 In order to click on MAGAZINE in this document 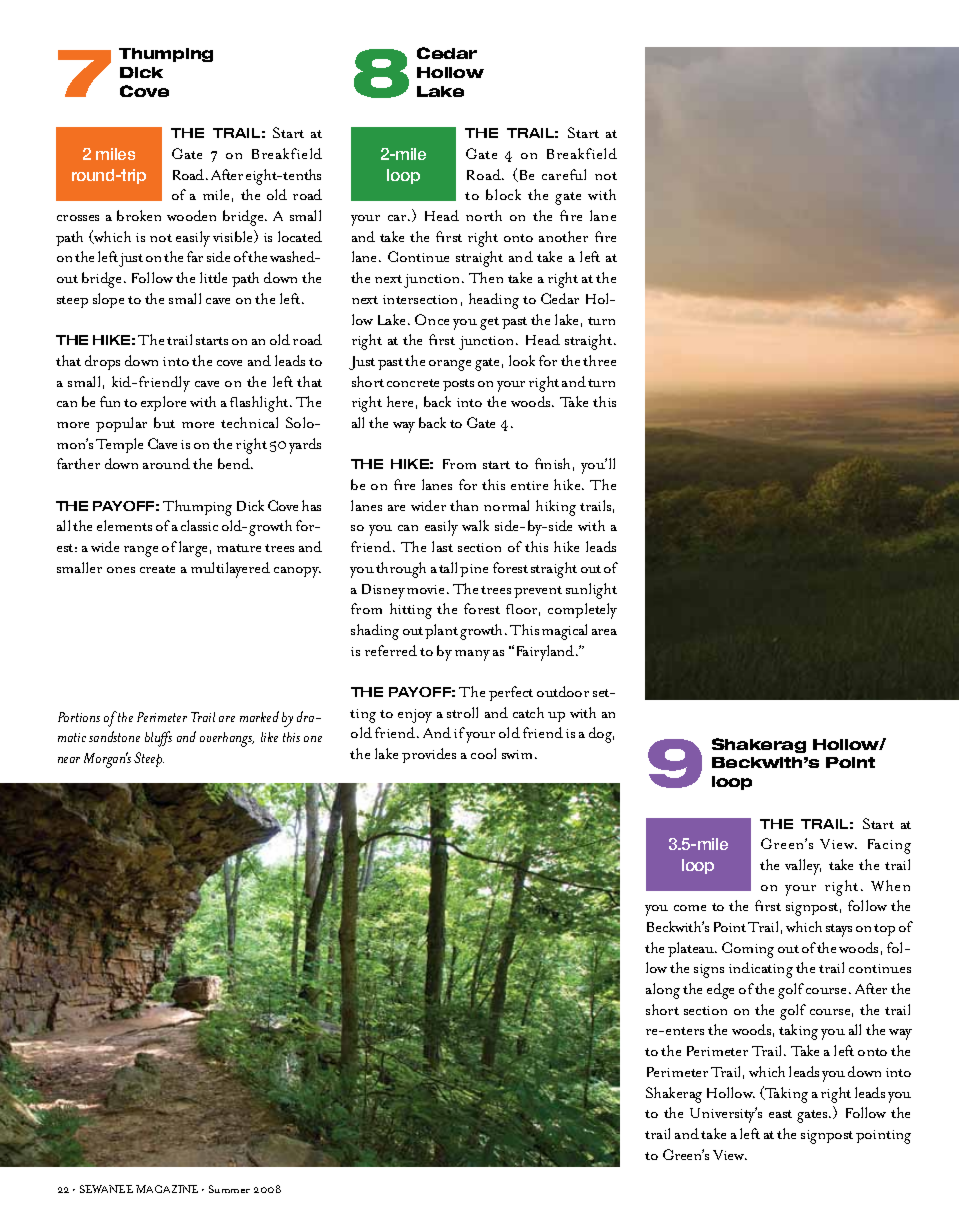, I will do `click(167, 1189)`.
